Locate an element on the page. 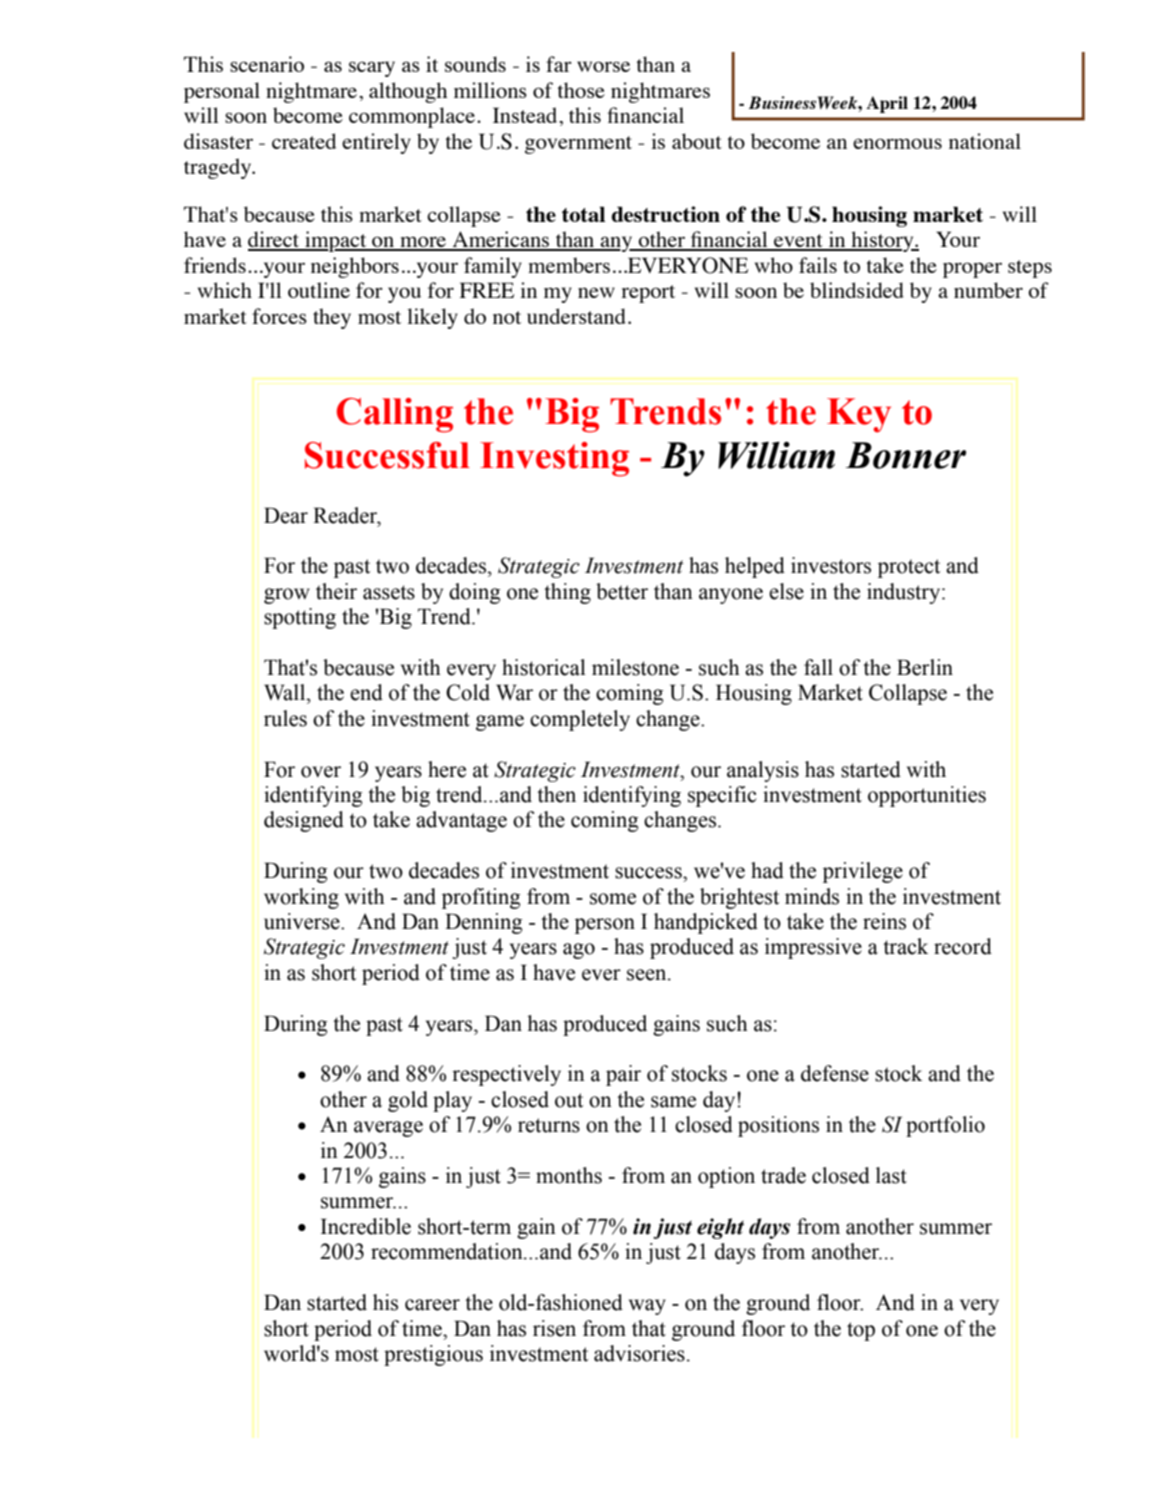 This document has width=1151, height=1489. created is located at coordinates (304, 141).
